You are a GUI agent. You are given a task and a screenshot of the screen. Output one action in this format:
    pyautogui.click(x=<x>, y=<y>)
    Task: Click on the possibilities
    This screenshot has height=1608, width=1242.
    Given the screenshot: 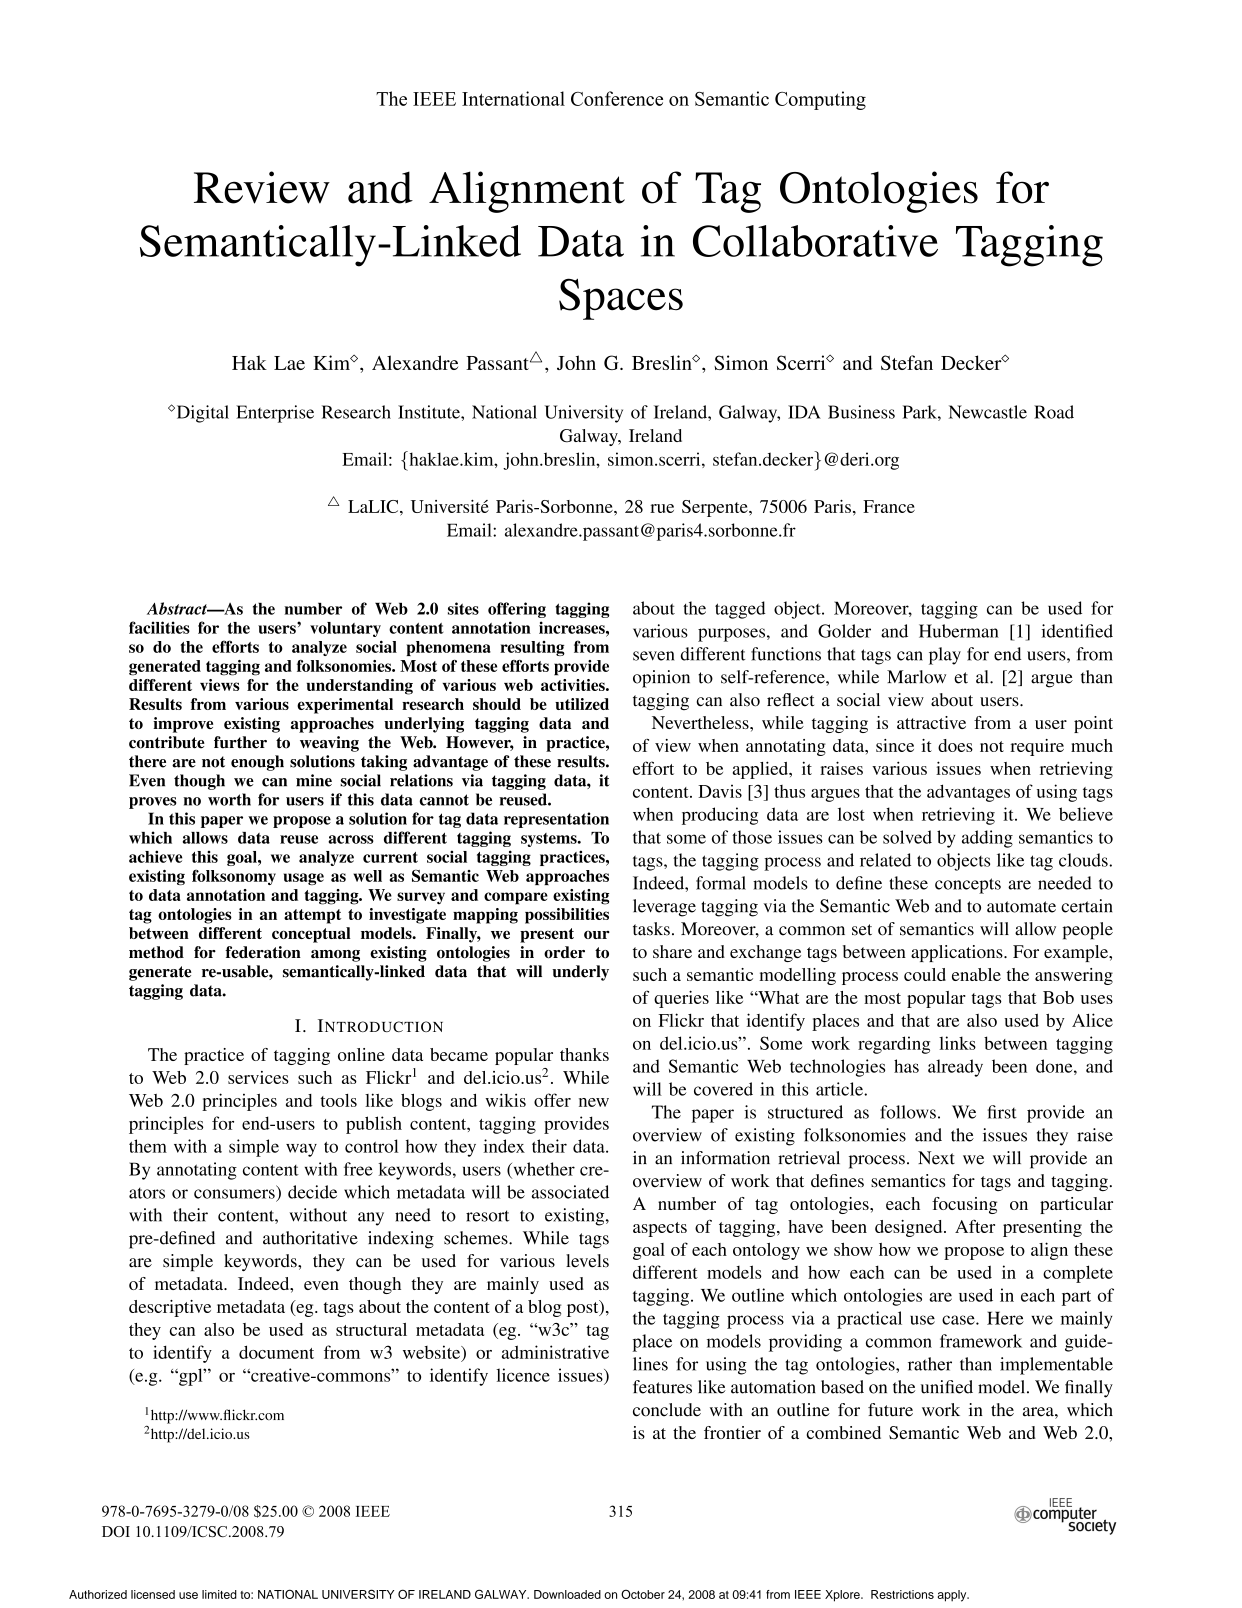 What is the action you would take?
    pyautogui.click(x=567, y=916)
